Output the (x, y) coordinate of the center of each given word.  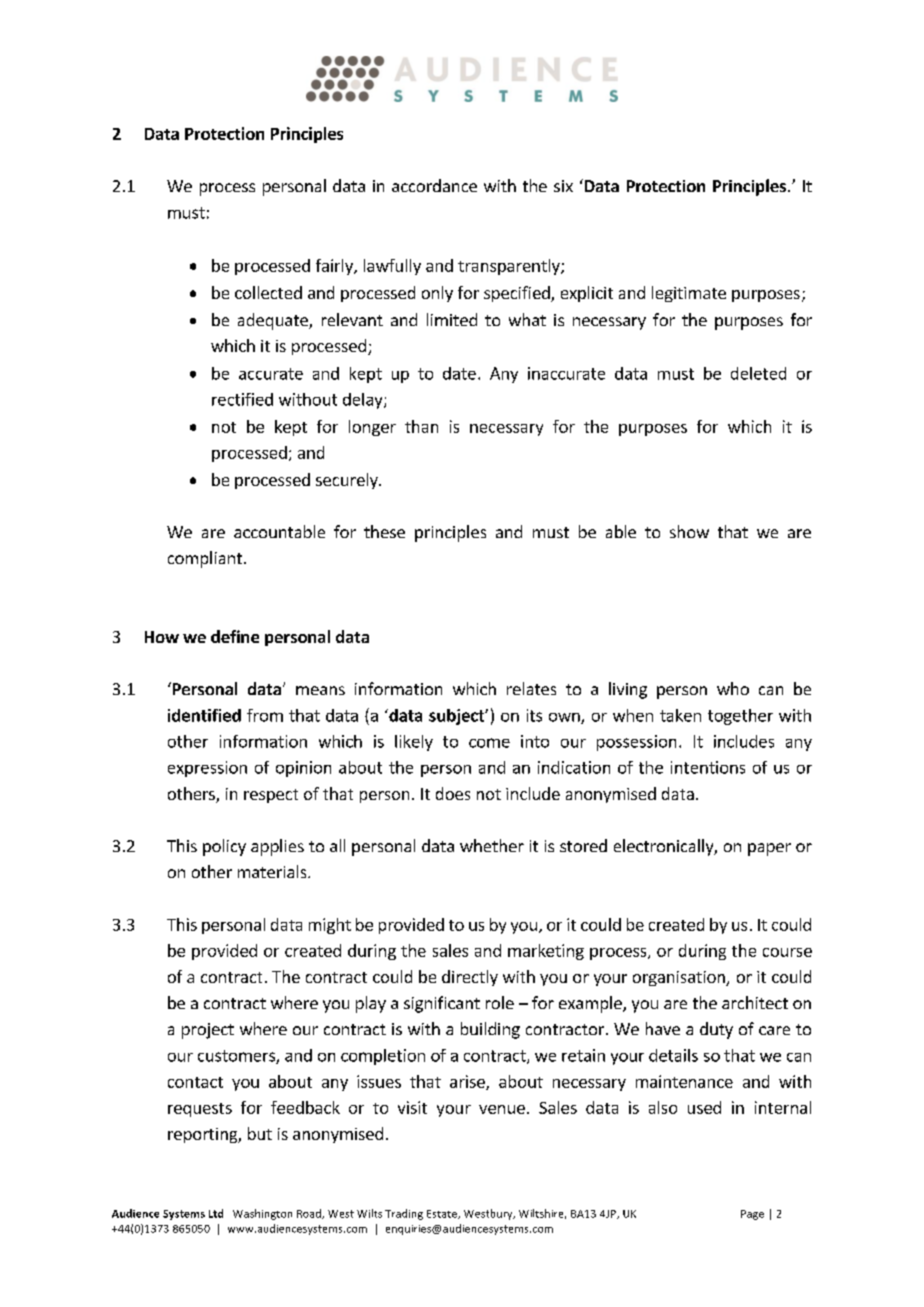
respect (271, 796)
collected (268, 292)
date (459, 373)
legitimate (689, 294)
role (500, 1002)
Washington (262, 1214)
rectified (242, 399)
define (235, 636)
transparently (510, 267)
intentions (708, 767)
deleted (758, 373)
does (453, 793)
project (208, 1031)
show (689, 531)
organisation (680, 978)
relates (531, 688)
